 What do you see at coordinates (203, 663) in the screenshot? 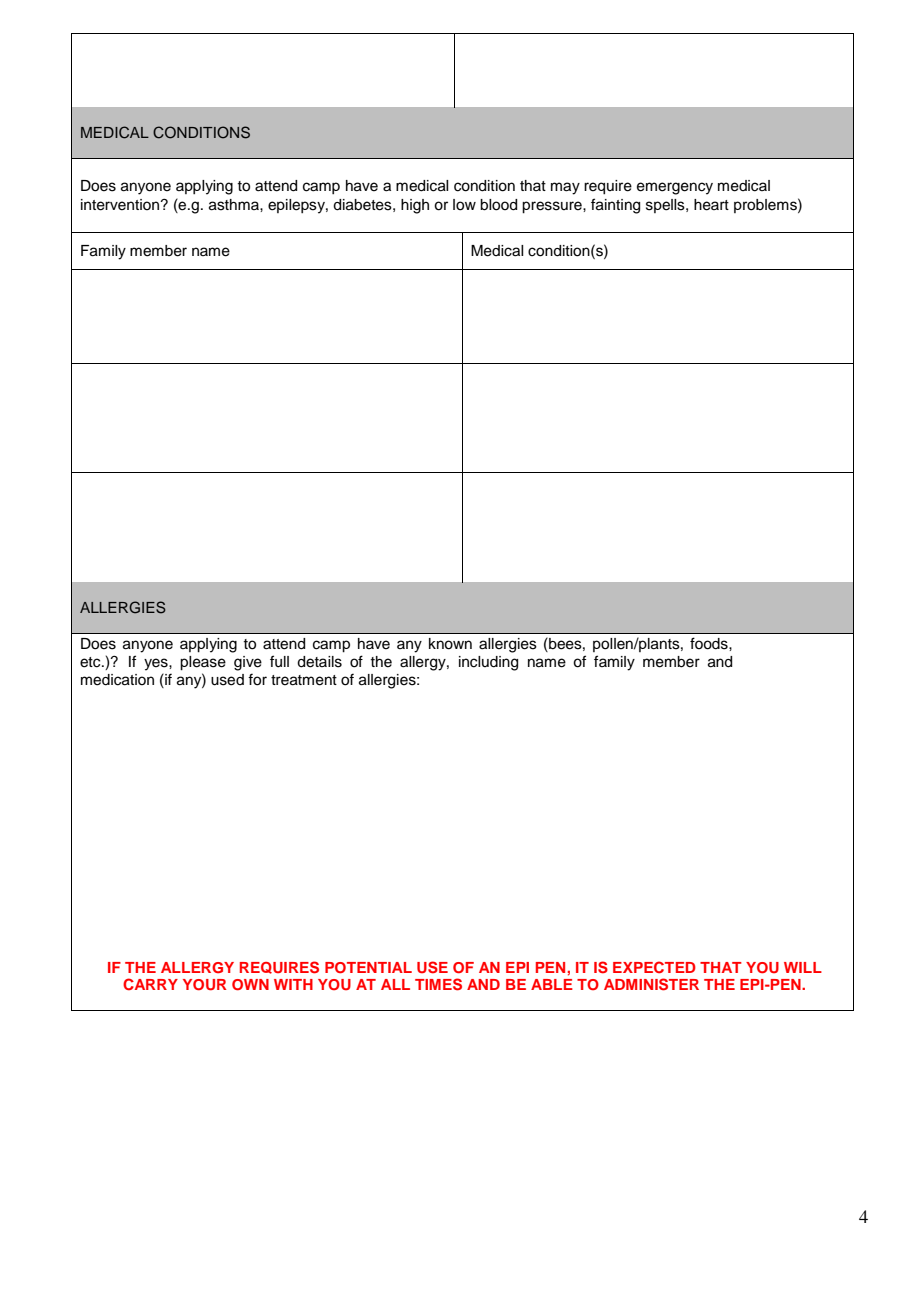
I see `please` at bounding box center [203, 663].
